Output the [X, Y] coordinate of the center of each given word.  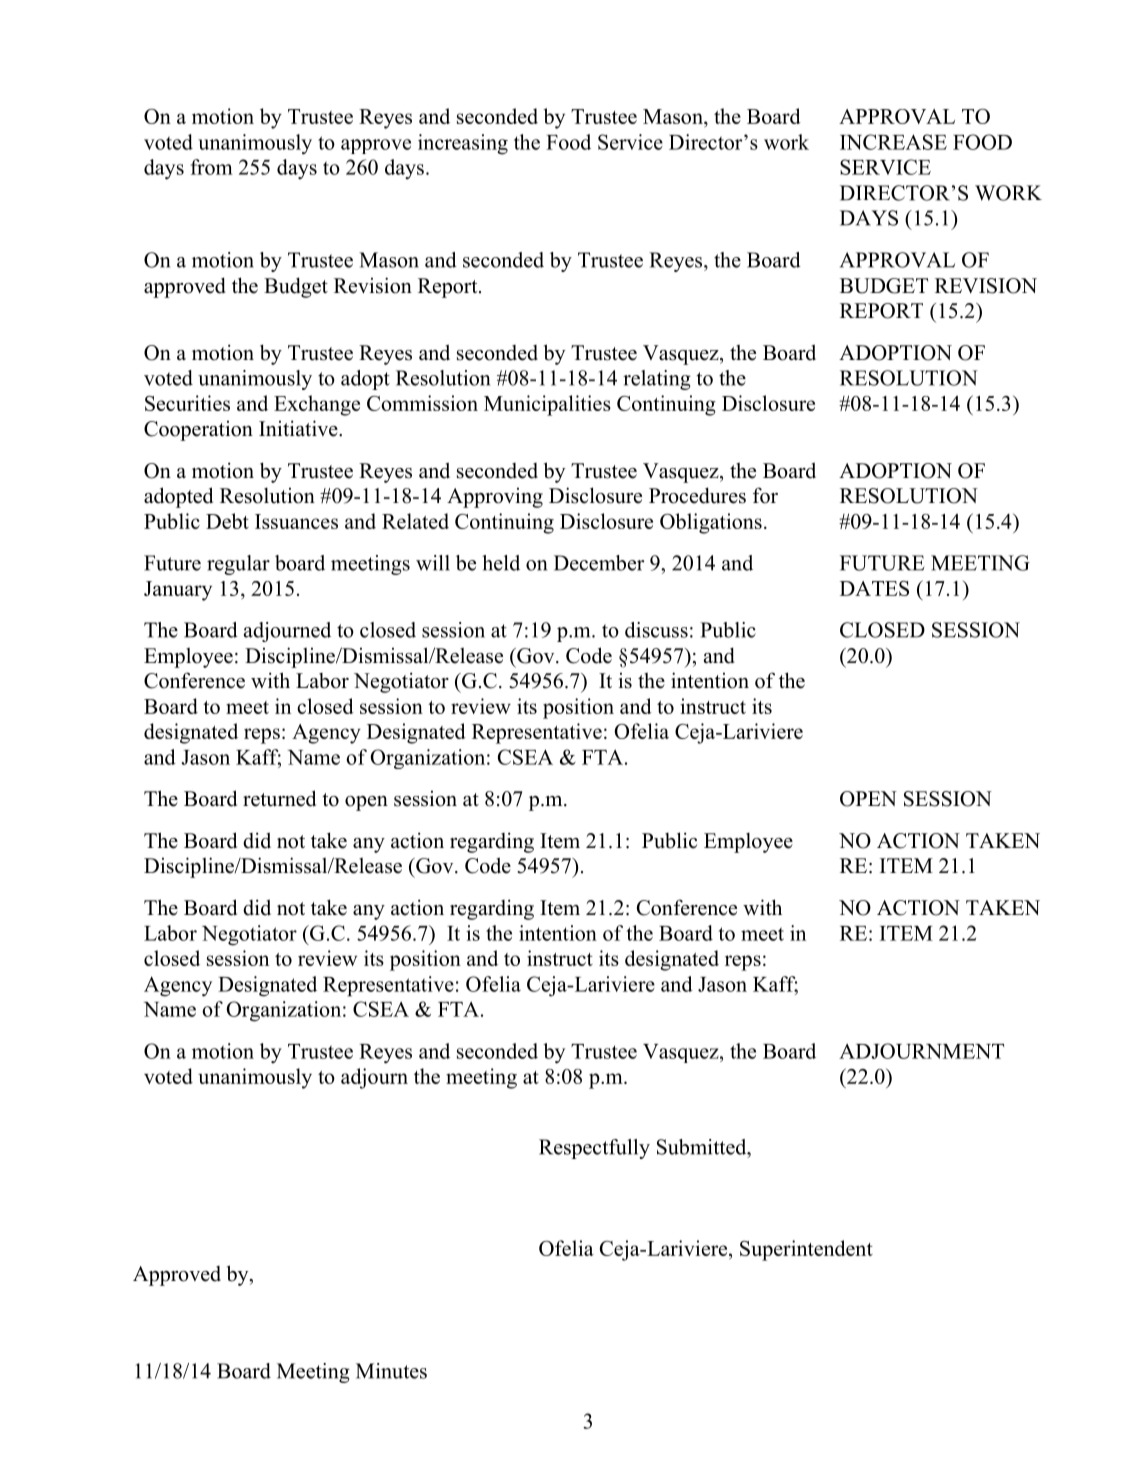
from [212, 167]
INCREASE [893, 142]
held [501, 563]
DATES [874, 588]
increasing [463, 144]
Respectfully [594, 1149]
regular [238, 565]
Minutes [391, 1371]
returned [279, 798]
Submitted [703, 1147]
